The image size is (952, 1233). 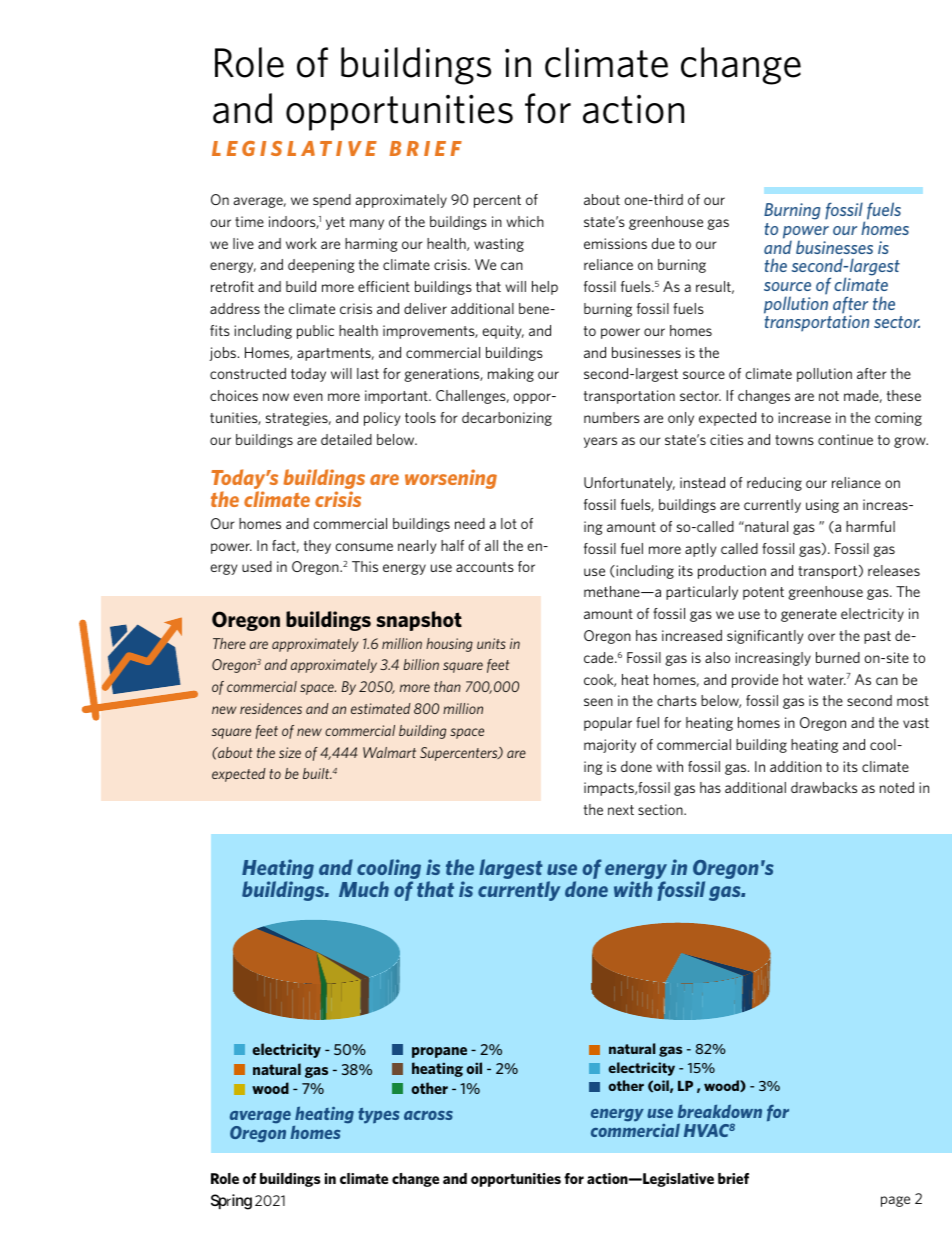 What do you see at coordinates (663, 243) in the screenshot?
I see `due` at bounding box center [663, 243].
